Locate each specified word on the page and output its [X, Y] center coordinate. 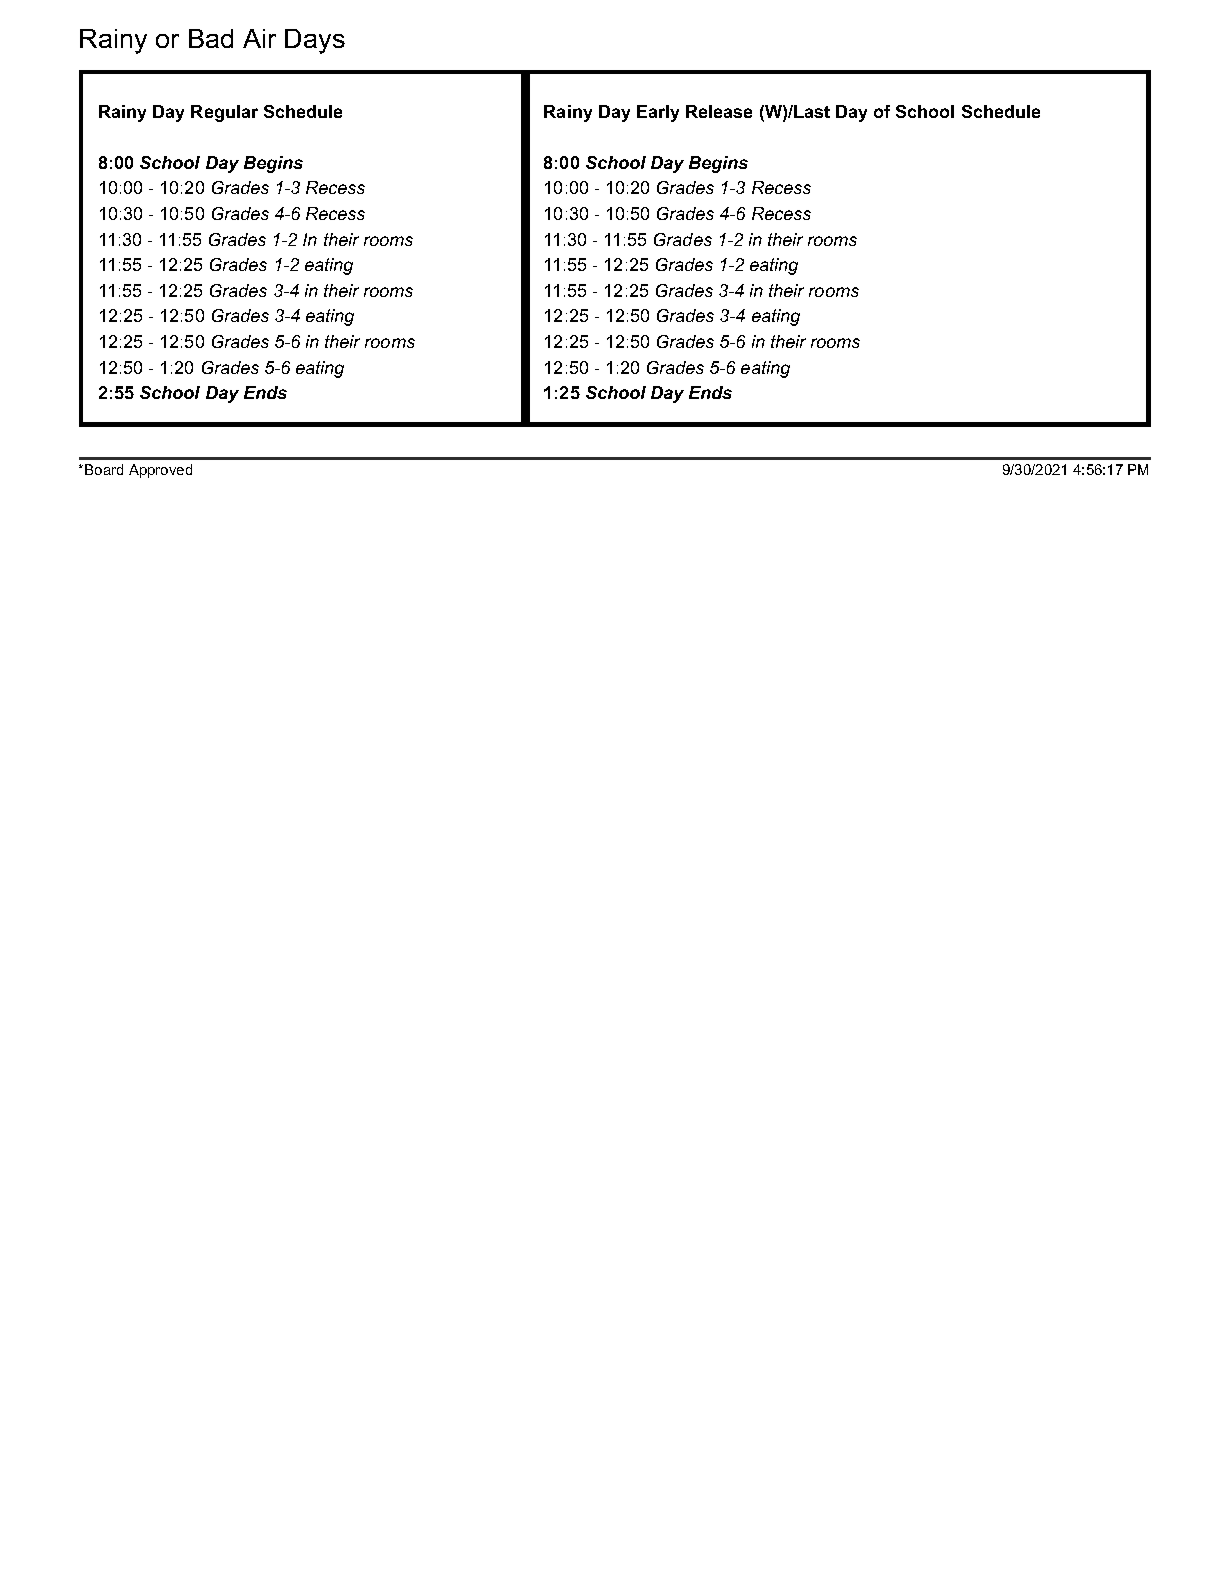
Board [104, 469]
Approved [160, 471]
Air [259, 38]
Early [658, 113]
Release [719, 111]
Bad [211, 38]
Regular [224, 113]
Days [315, 41]
